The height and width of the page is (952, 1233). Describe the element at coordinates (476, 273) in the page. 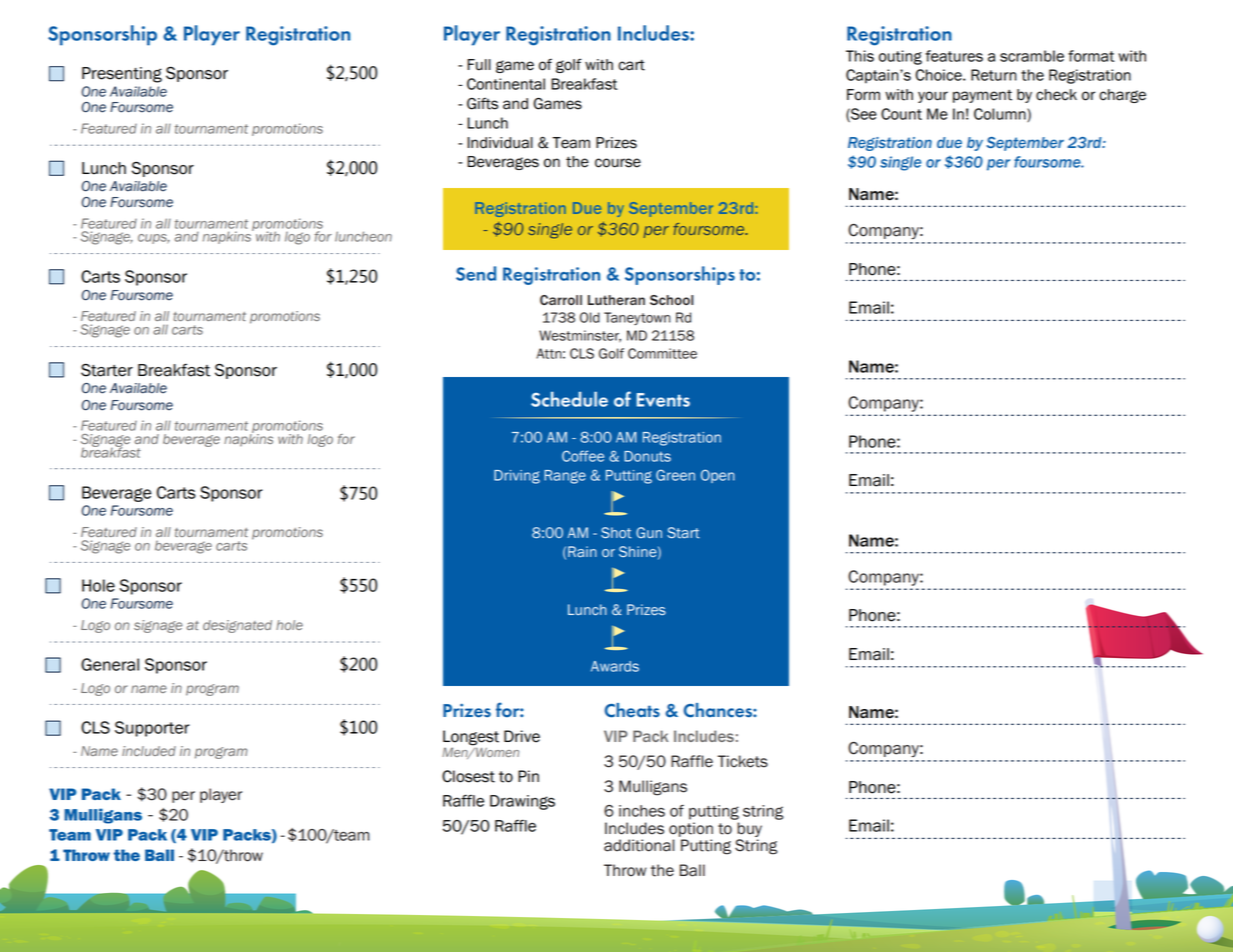

I see `Send` at that location.
